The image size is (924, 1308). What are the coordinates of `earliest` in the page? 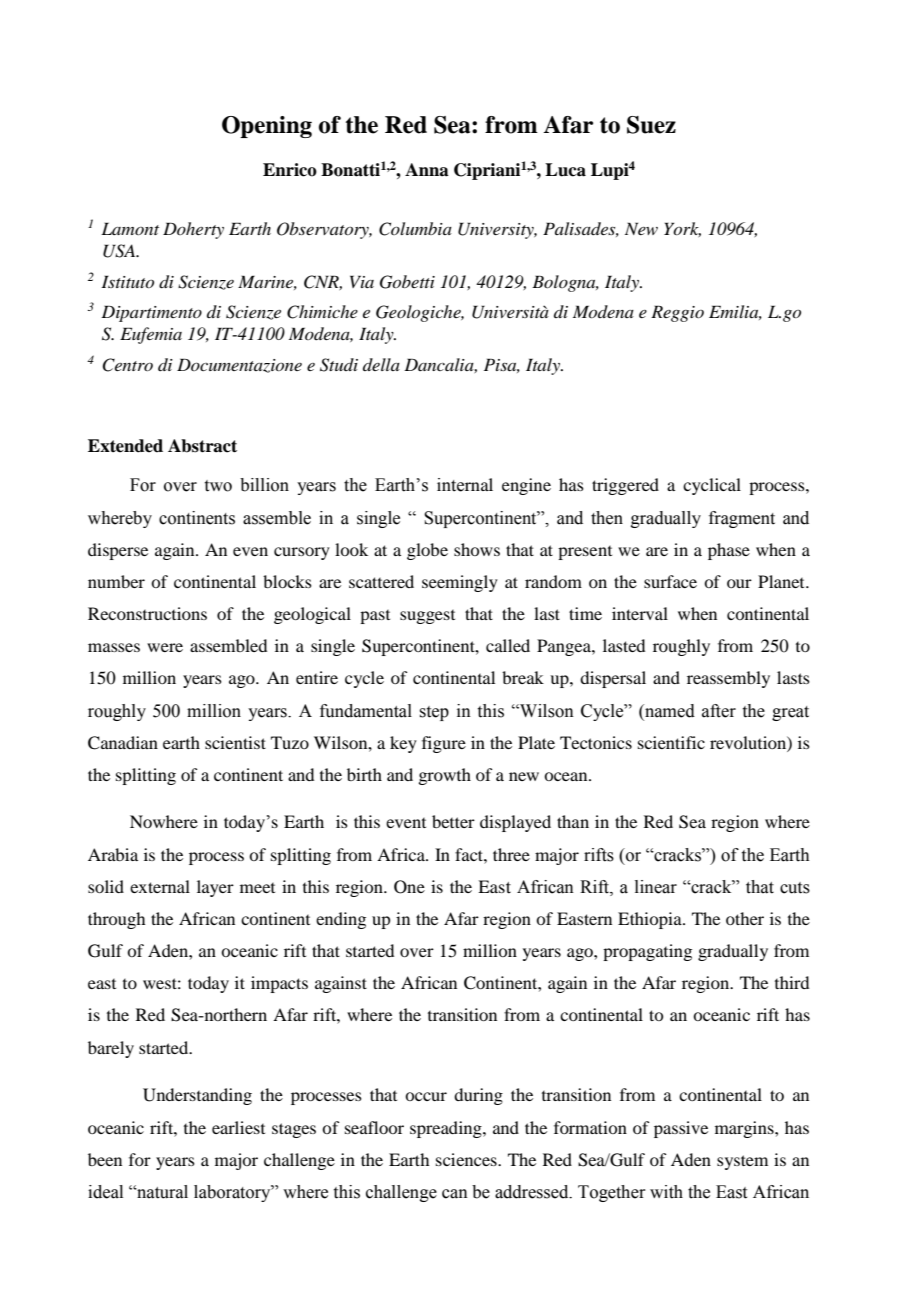 It's located at (238, 1127).
